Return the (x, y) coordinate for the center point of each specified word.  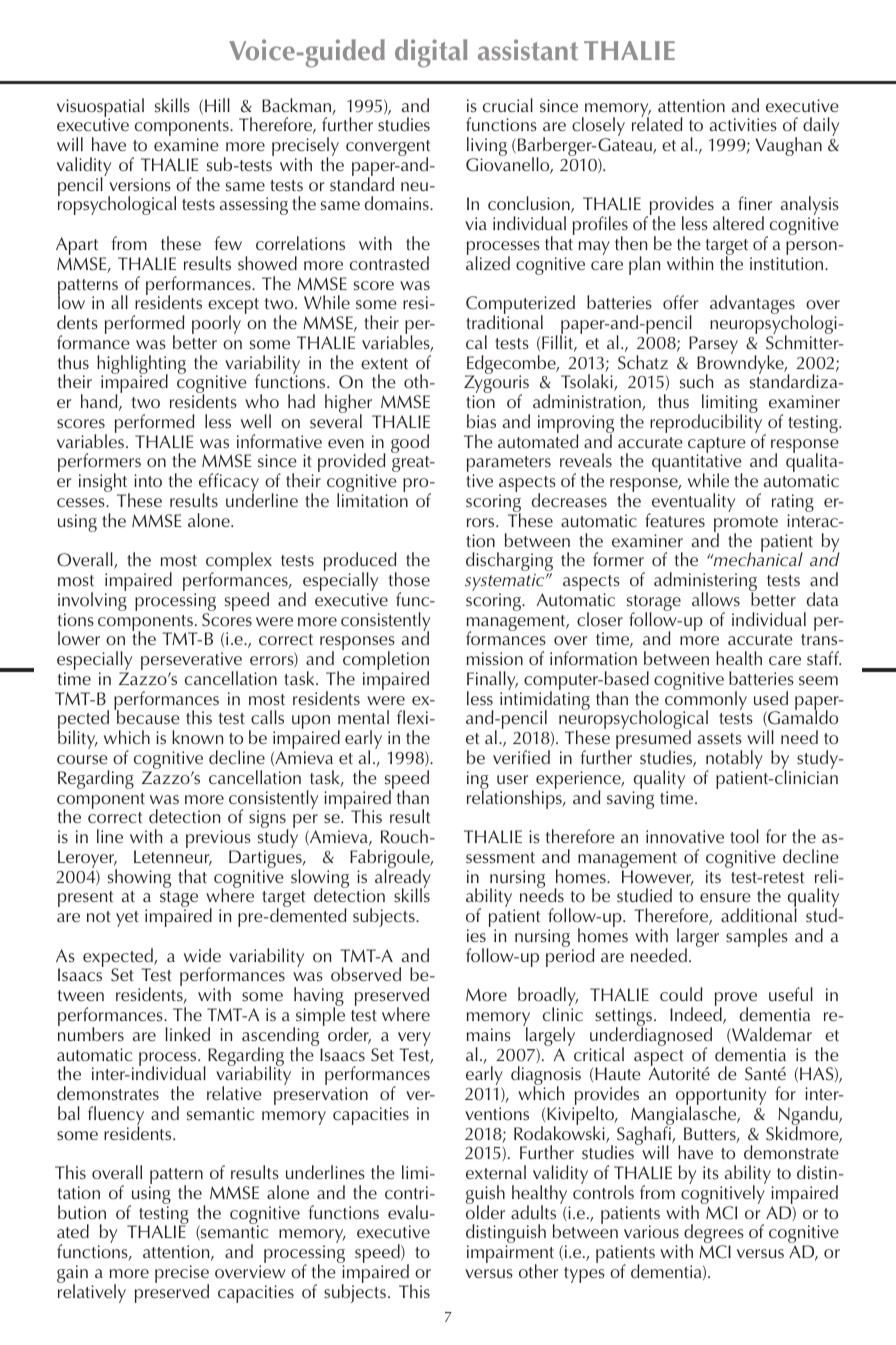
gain (72, 1275)
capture (717, 446)
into (148, 481)
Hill (217, 105)
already (403, 878)
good (410, 443)
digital (431, 53)
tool (744, 836)
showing (139, 878)
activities (743, 125)
